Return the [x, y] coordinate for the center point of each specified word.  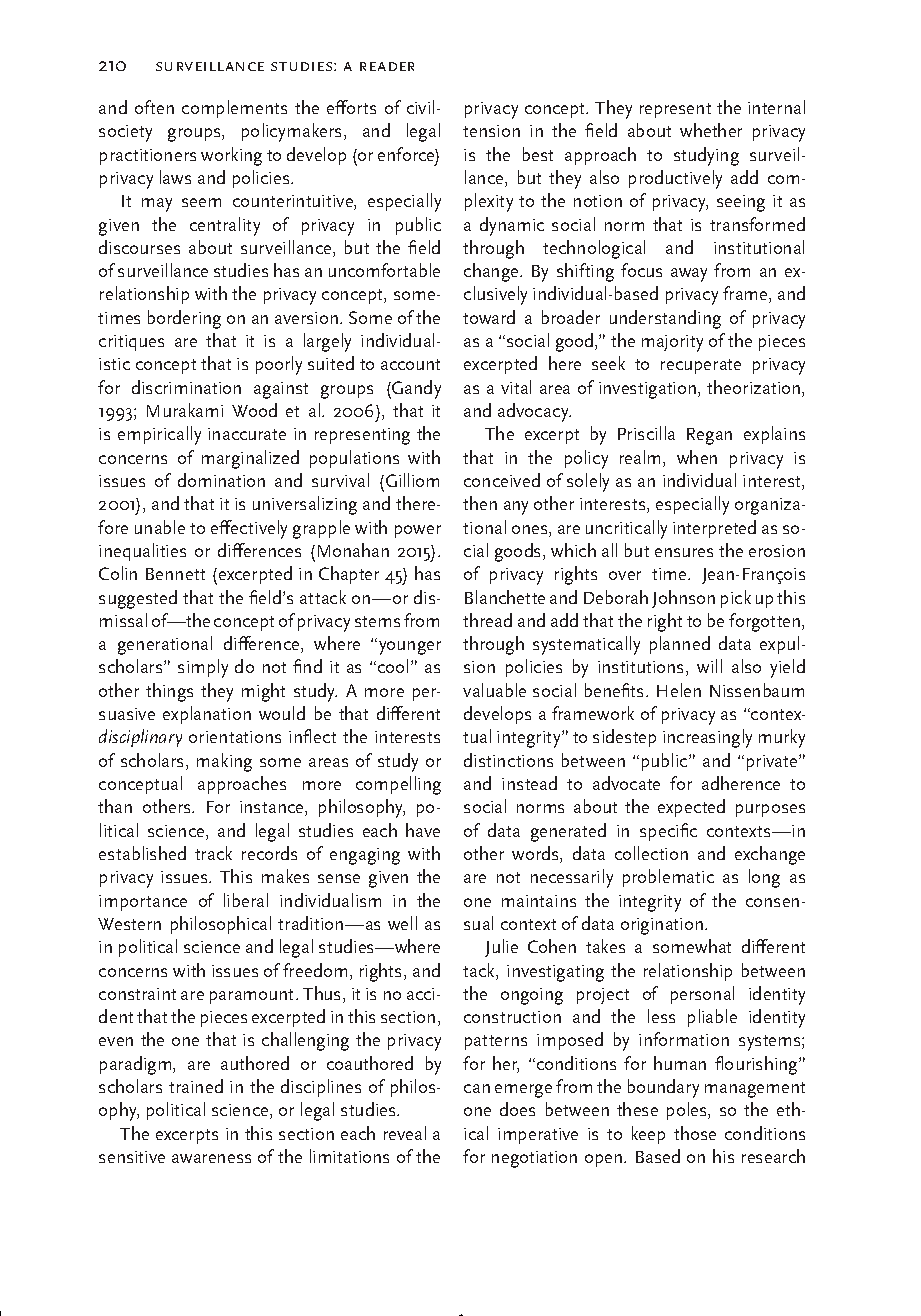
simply [203, 668]
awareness [211, 1158]
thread [487, 620]
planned [680, 645]
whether [711, 130]
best [538, 154]
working [231, 156]
